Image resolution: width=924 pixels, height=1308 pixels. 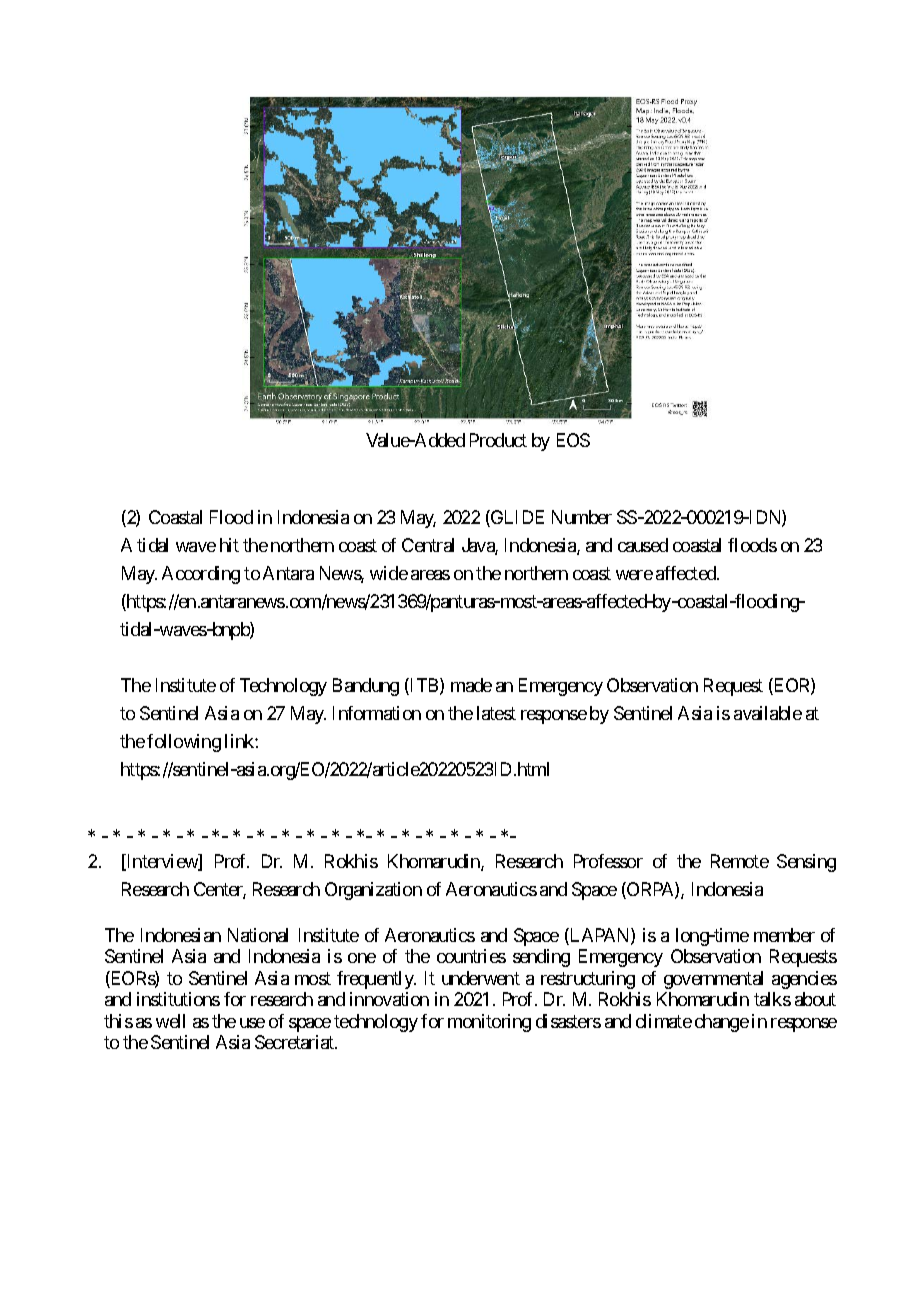 What do you see at coordinates (573, 440) in the screenshot?
I see `EOS` at bounding box center [573, 440].
